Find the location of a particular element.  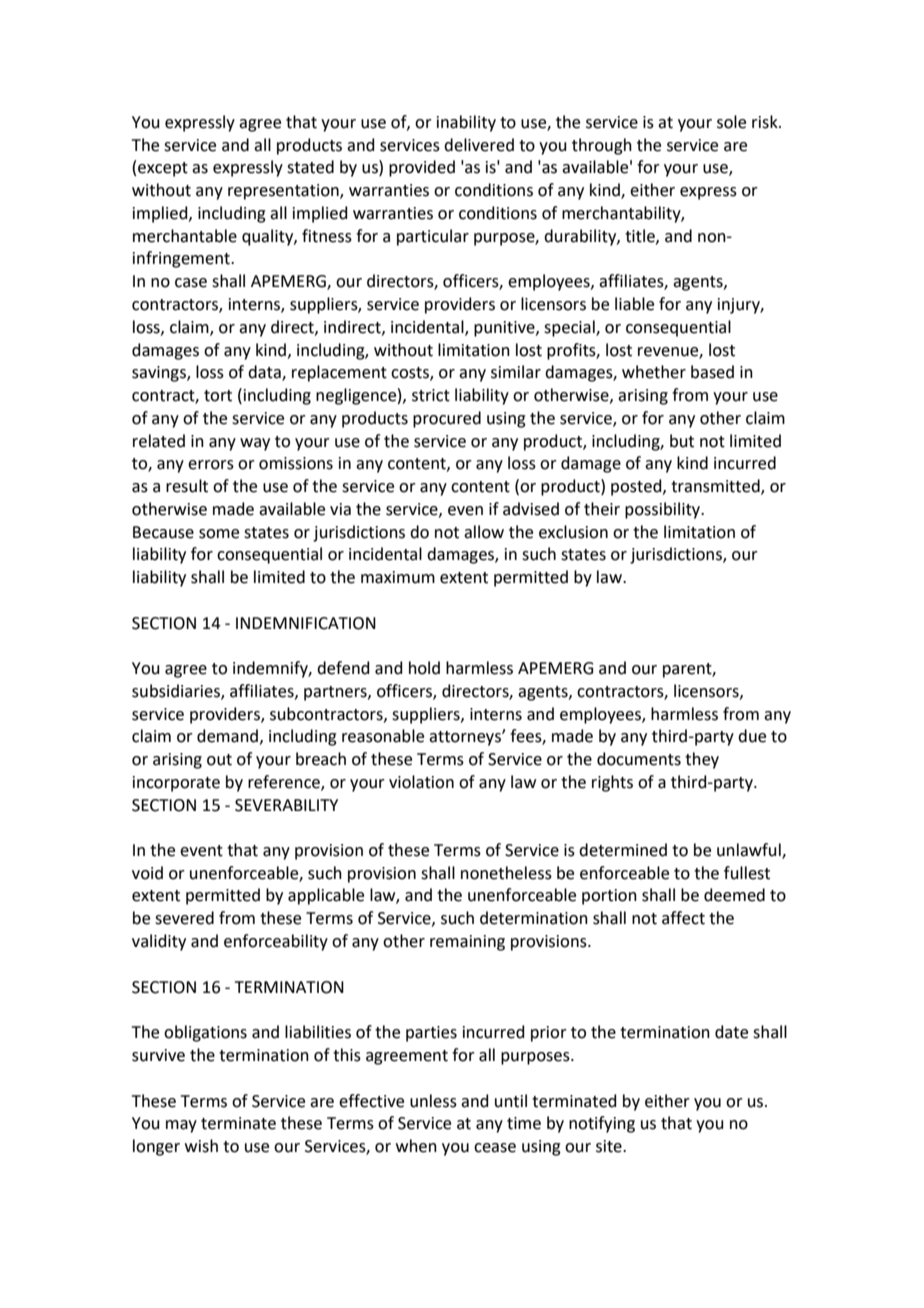

procured is located at coordinates (447, 419).
